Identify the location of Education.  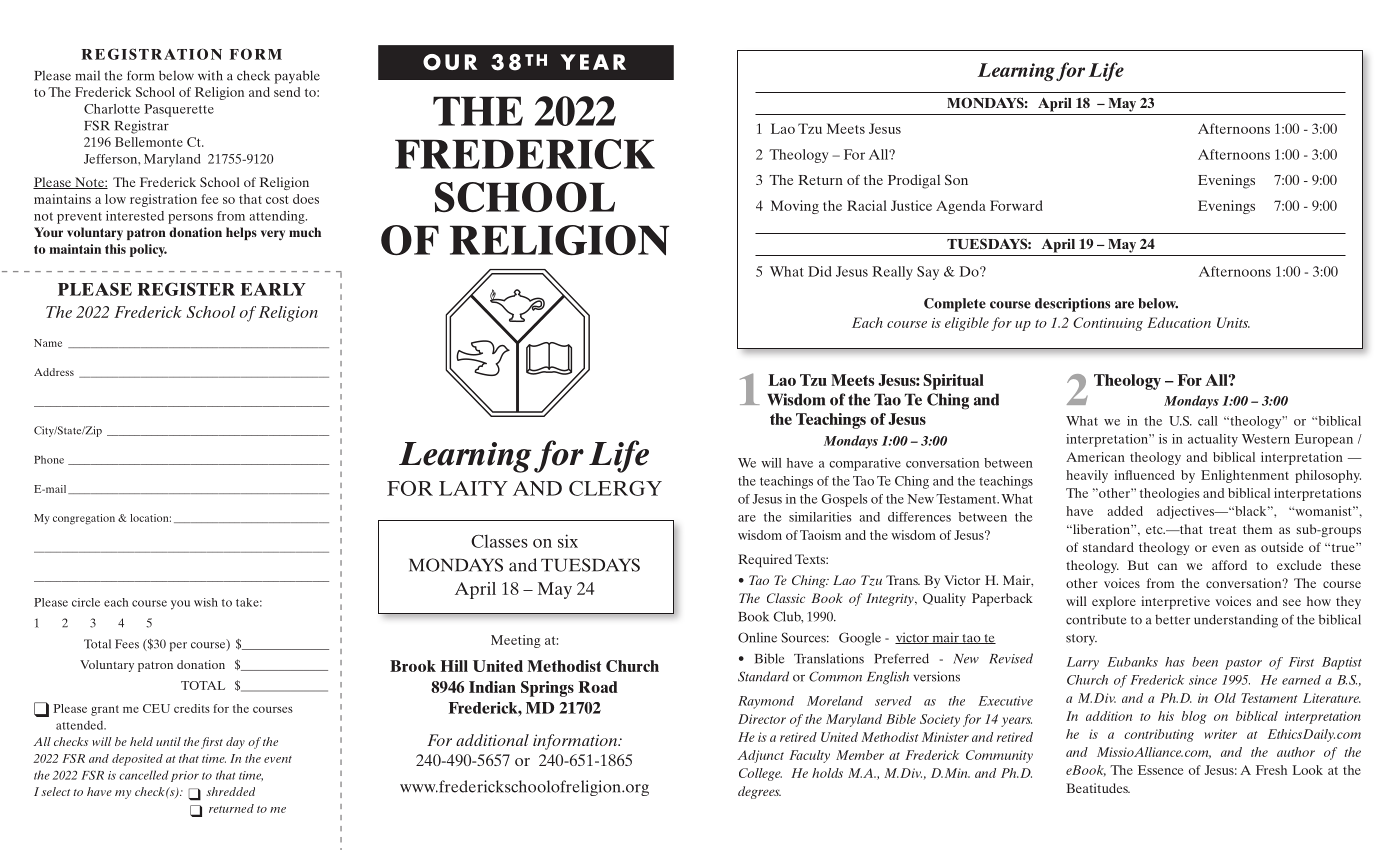
(1179, 322).
